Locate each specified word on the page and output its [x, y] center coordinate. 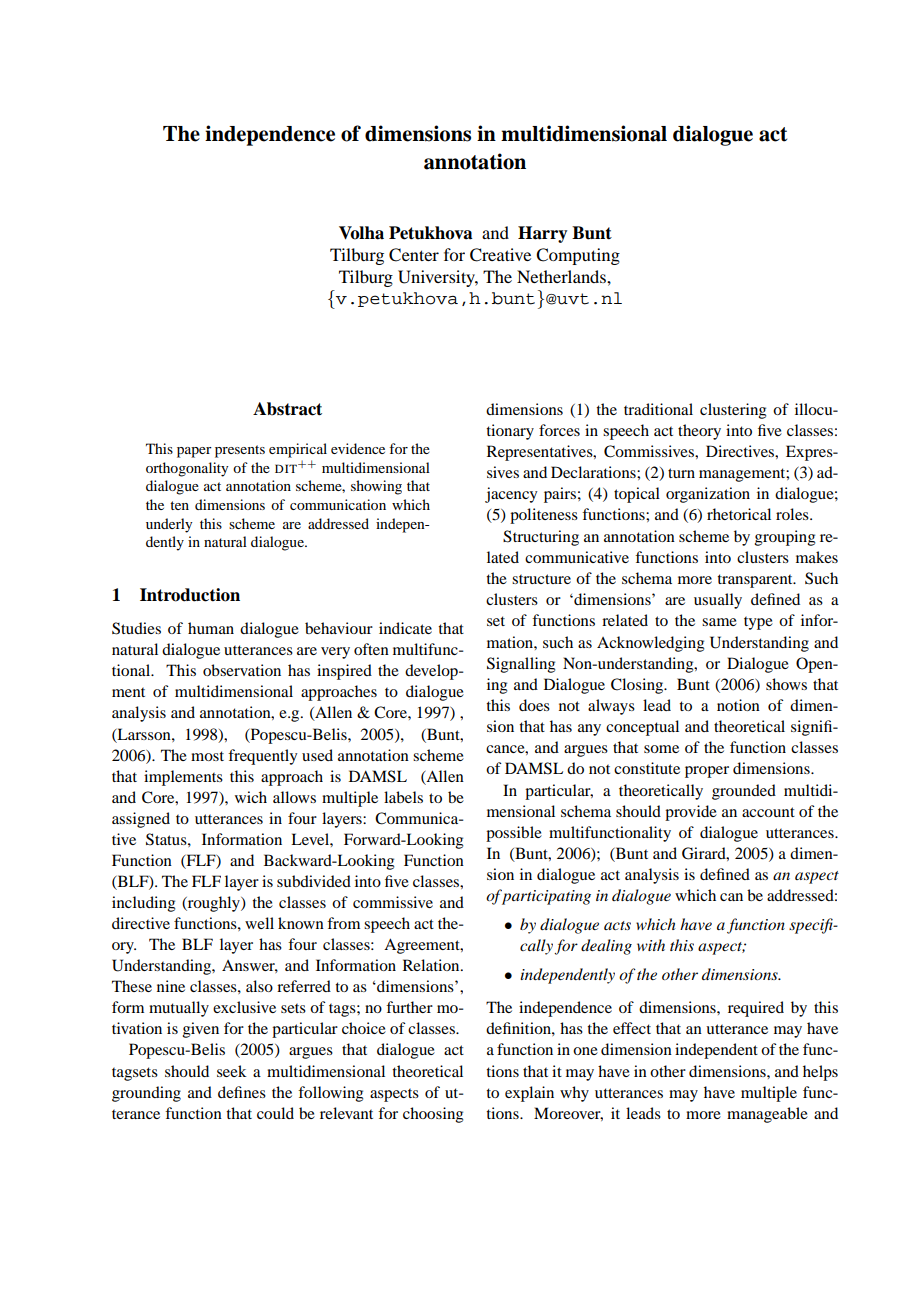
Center [414, 255]
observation [242, 670]
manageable [767, 1115]
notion [738, 705]
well [259, 923]
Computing [578, 256]
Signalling [521, 665]
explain [529, 1094]
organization [708, 495]
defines [242, 1092]
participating [545, 897]
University [438, 278]
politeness [544, 516]
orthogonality [187, 469]
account [768, 812]
